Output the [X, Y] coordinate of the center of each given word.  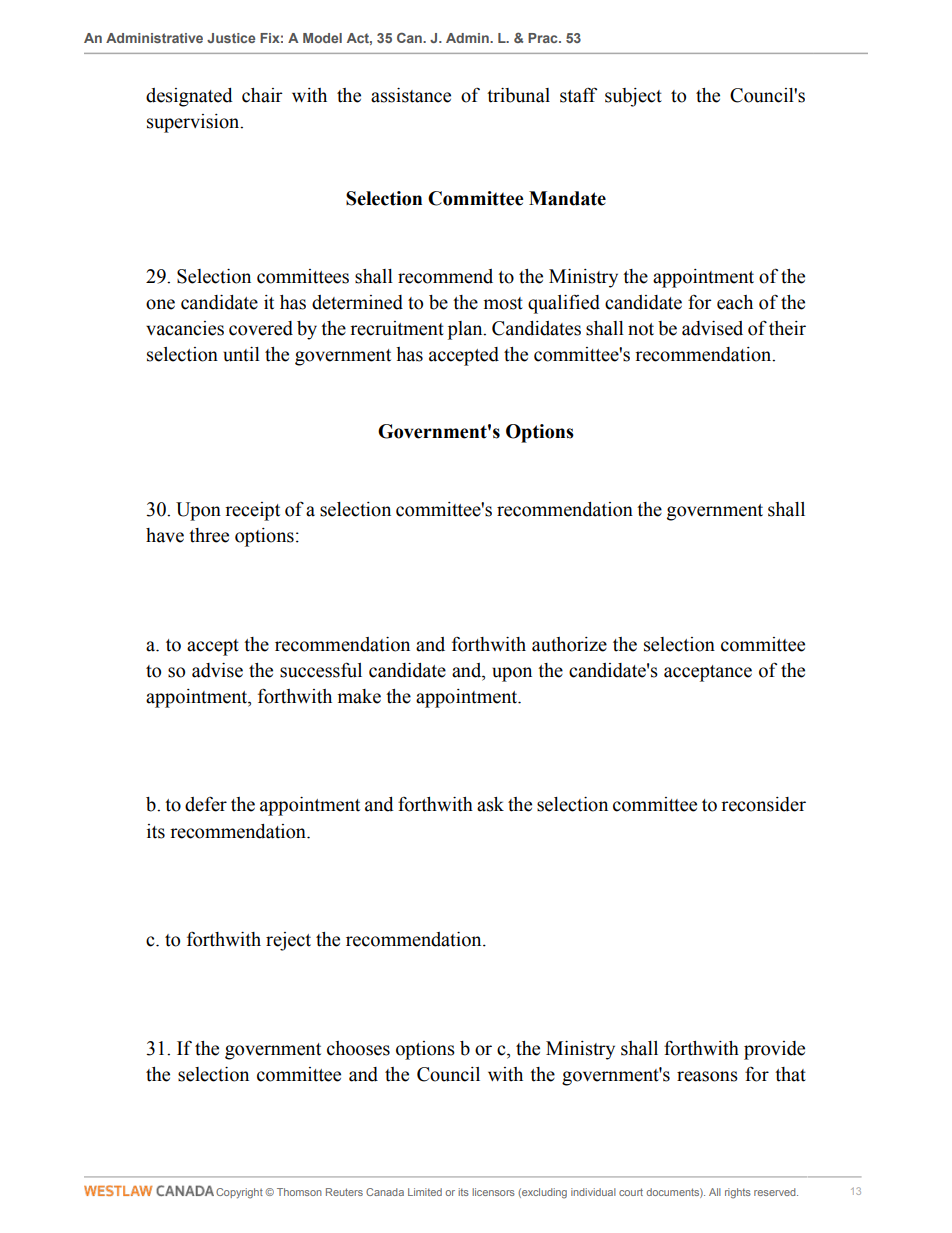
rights [738, 1193]
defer [206, 804]
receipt [252, 511]
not [641, 329]
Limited [425, 1192]
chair [262, 95]
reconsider [763, 804]
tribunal [518, 95]
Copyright [239, 1193]
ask [490, 804]
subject [633, 97]
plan [466, 330]
